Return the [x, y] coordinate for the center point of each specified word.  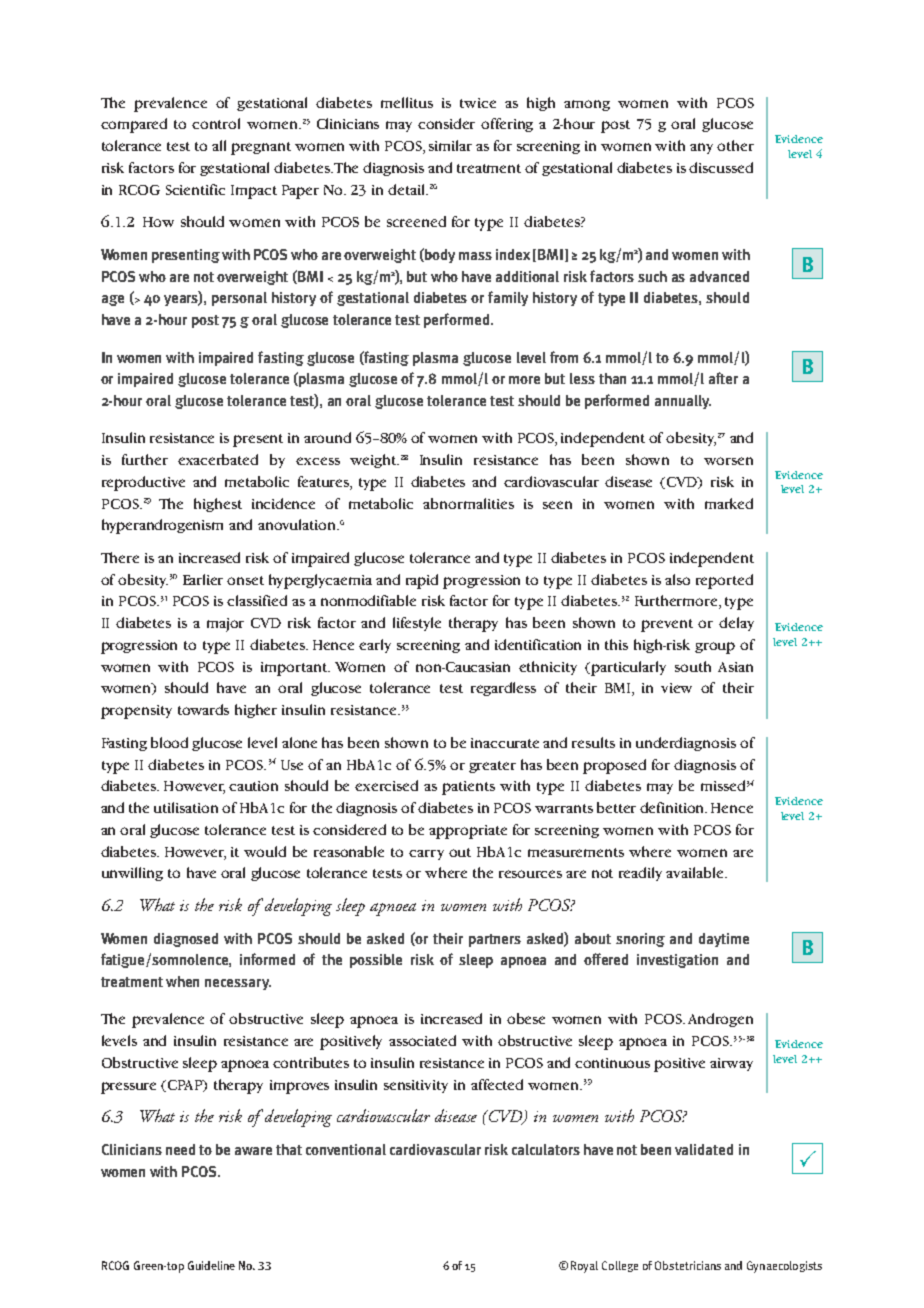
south [693, 666]
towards [203, 709]
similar [450, 145]
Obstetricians [688, 1265]
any [701, 148]
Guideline [211, 1265]
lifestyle [417, 624]
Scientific [195, 189]
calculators [546, 1149]
